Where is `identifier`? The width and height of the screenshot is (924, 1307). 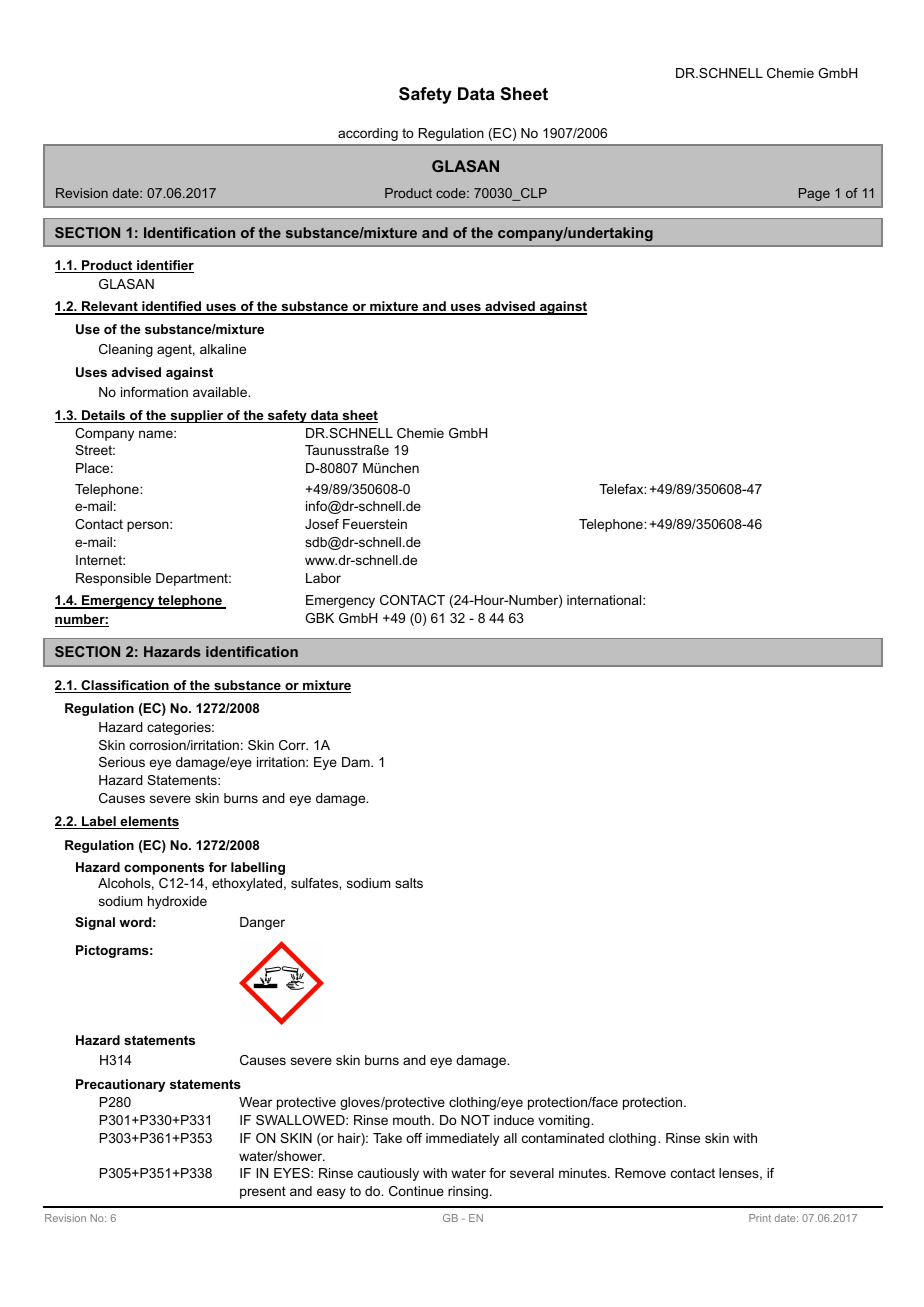
identifier is located at coordinates (164, 266).
